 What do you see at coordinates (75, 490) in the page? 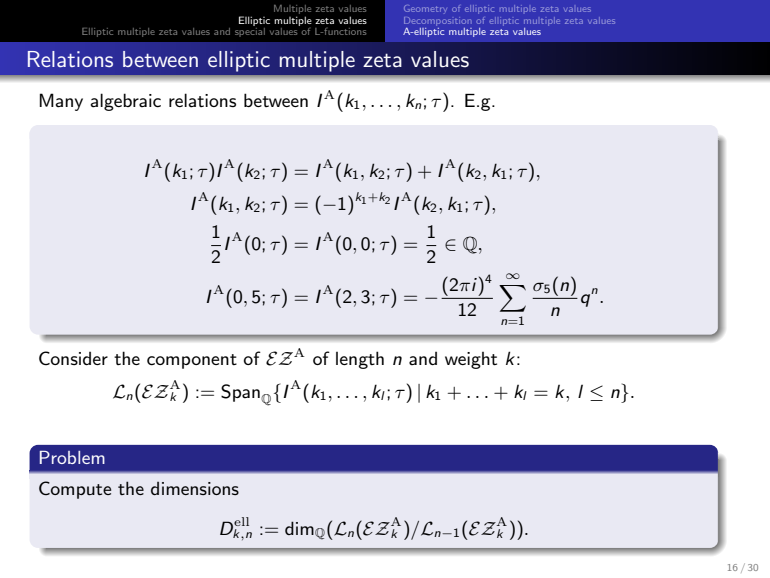
I see `Compute` at bounding box center [75, 490].
